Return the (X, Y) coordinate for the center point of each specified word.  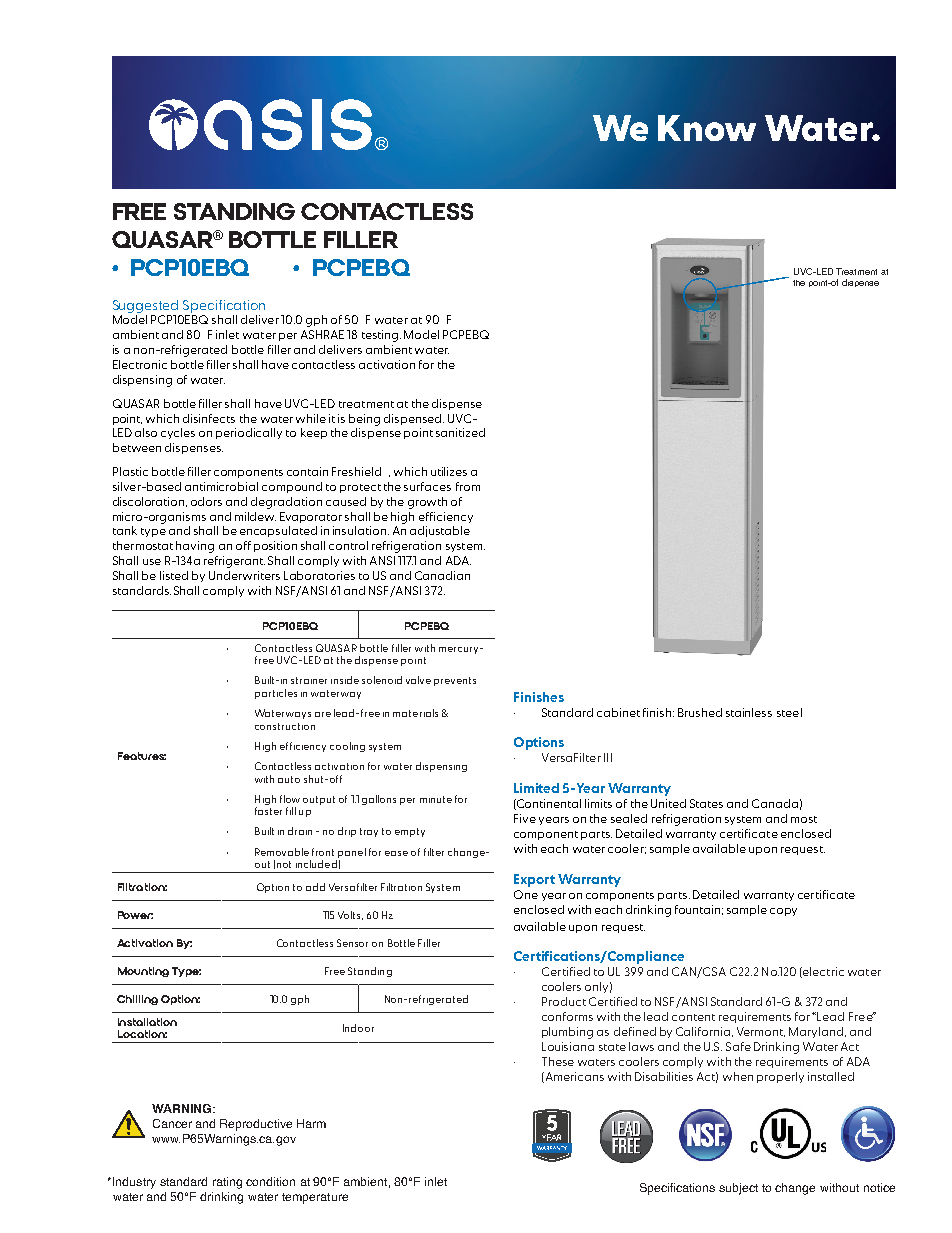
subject (738, 1189)
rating (227, 1183)
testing (380, 336)
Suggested (145, 306)
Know (707, 128)
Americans (573, 1077)
